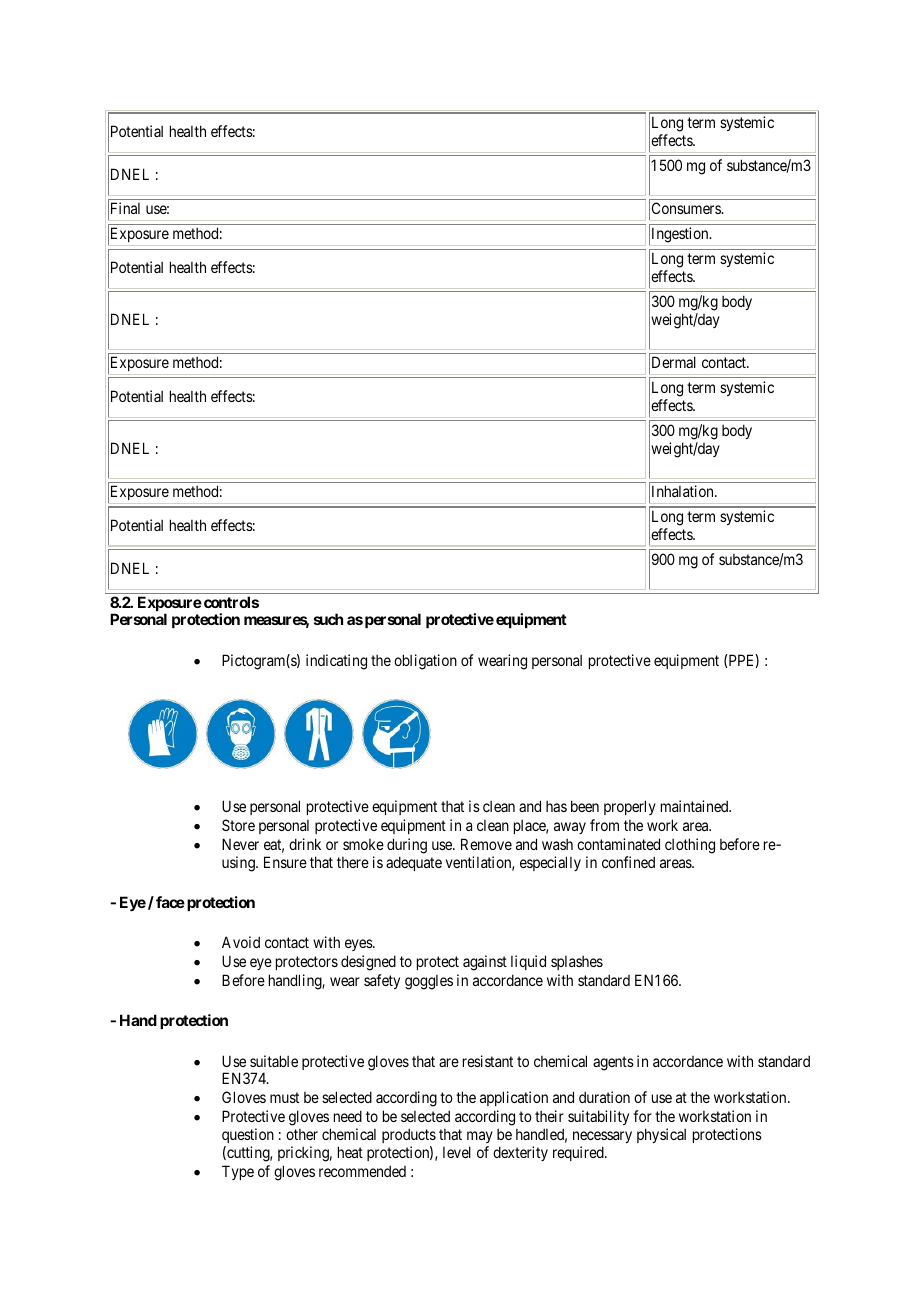  Describe the element at coordinates (274, 1061) in the screenshot. I see `suitable` at that location.
